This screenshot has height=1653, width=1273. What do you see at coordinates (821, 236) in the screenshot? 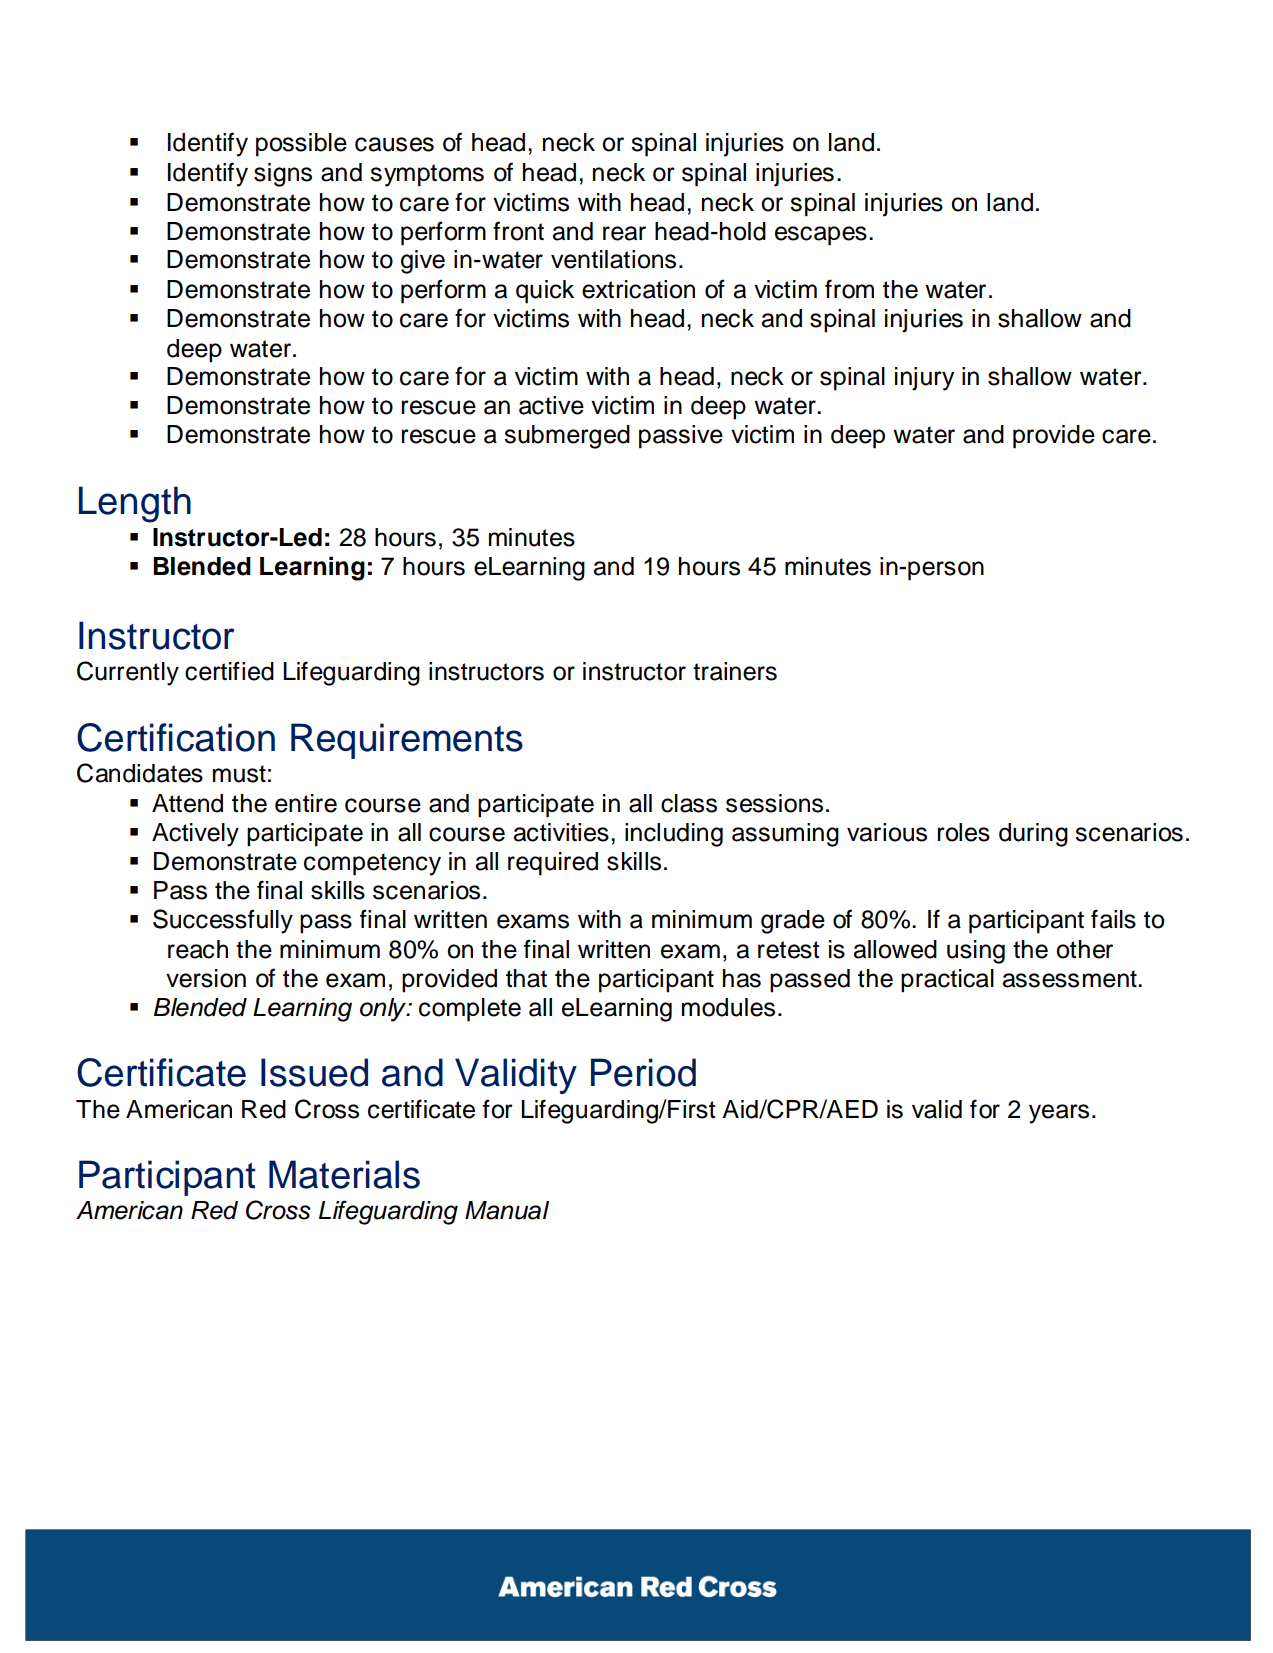
I see `escapes` at bounding box center [821, 236].
